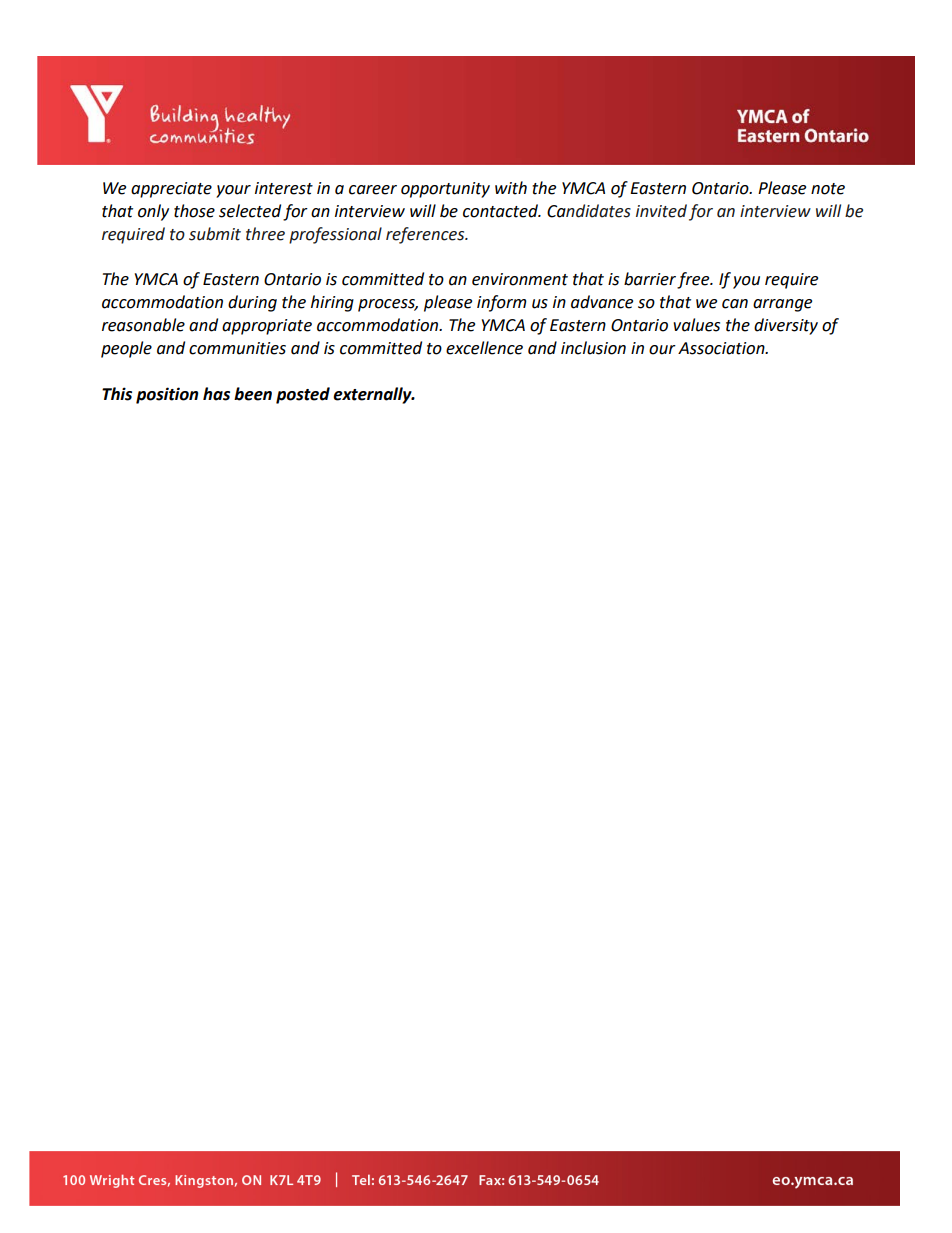 Image resolution: width=952 pixels, height=1233 pixels. I want to click on note, so click(828, 189).
